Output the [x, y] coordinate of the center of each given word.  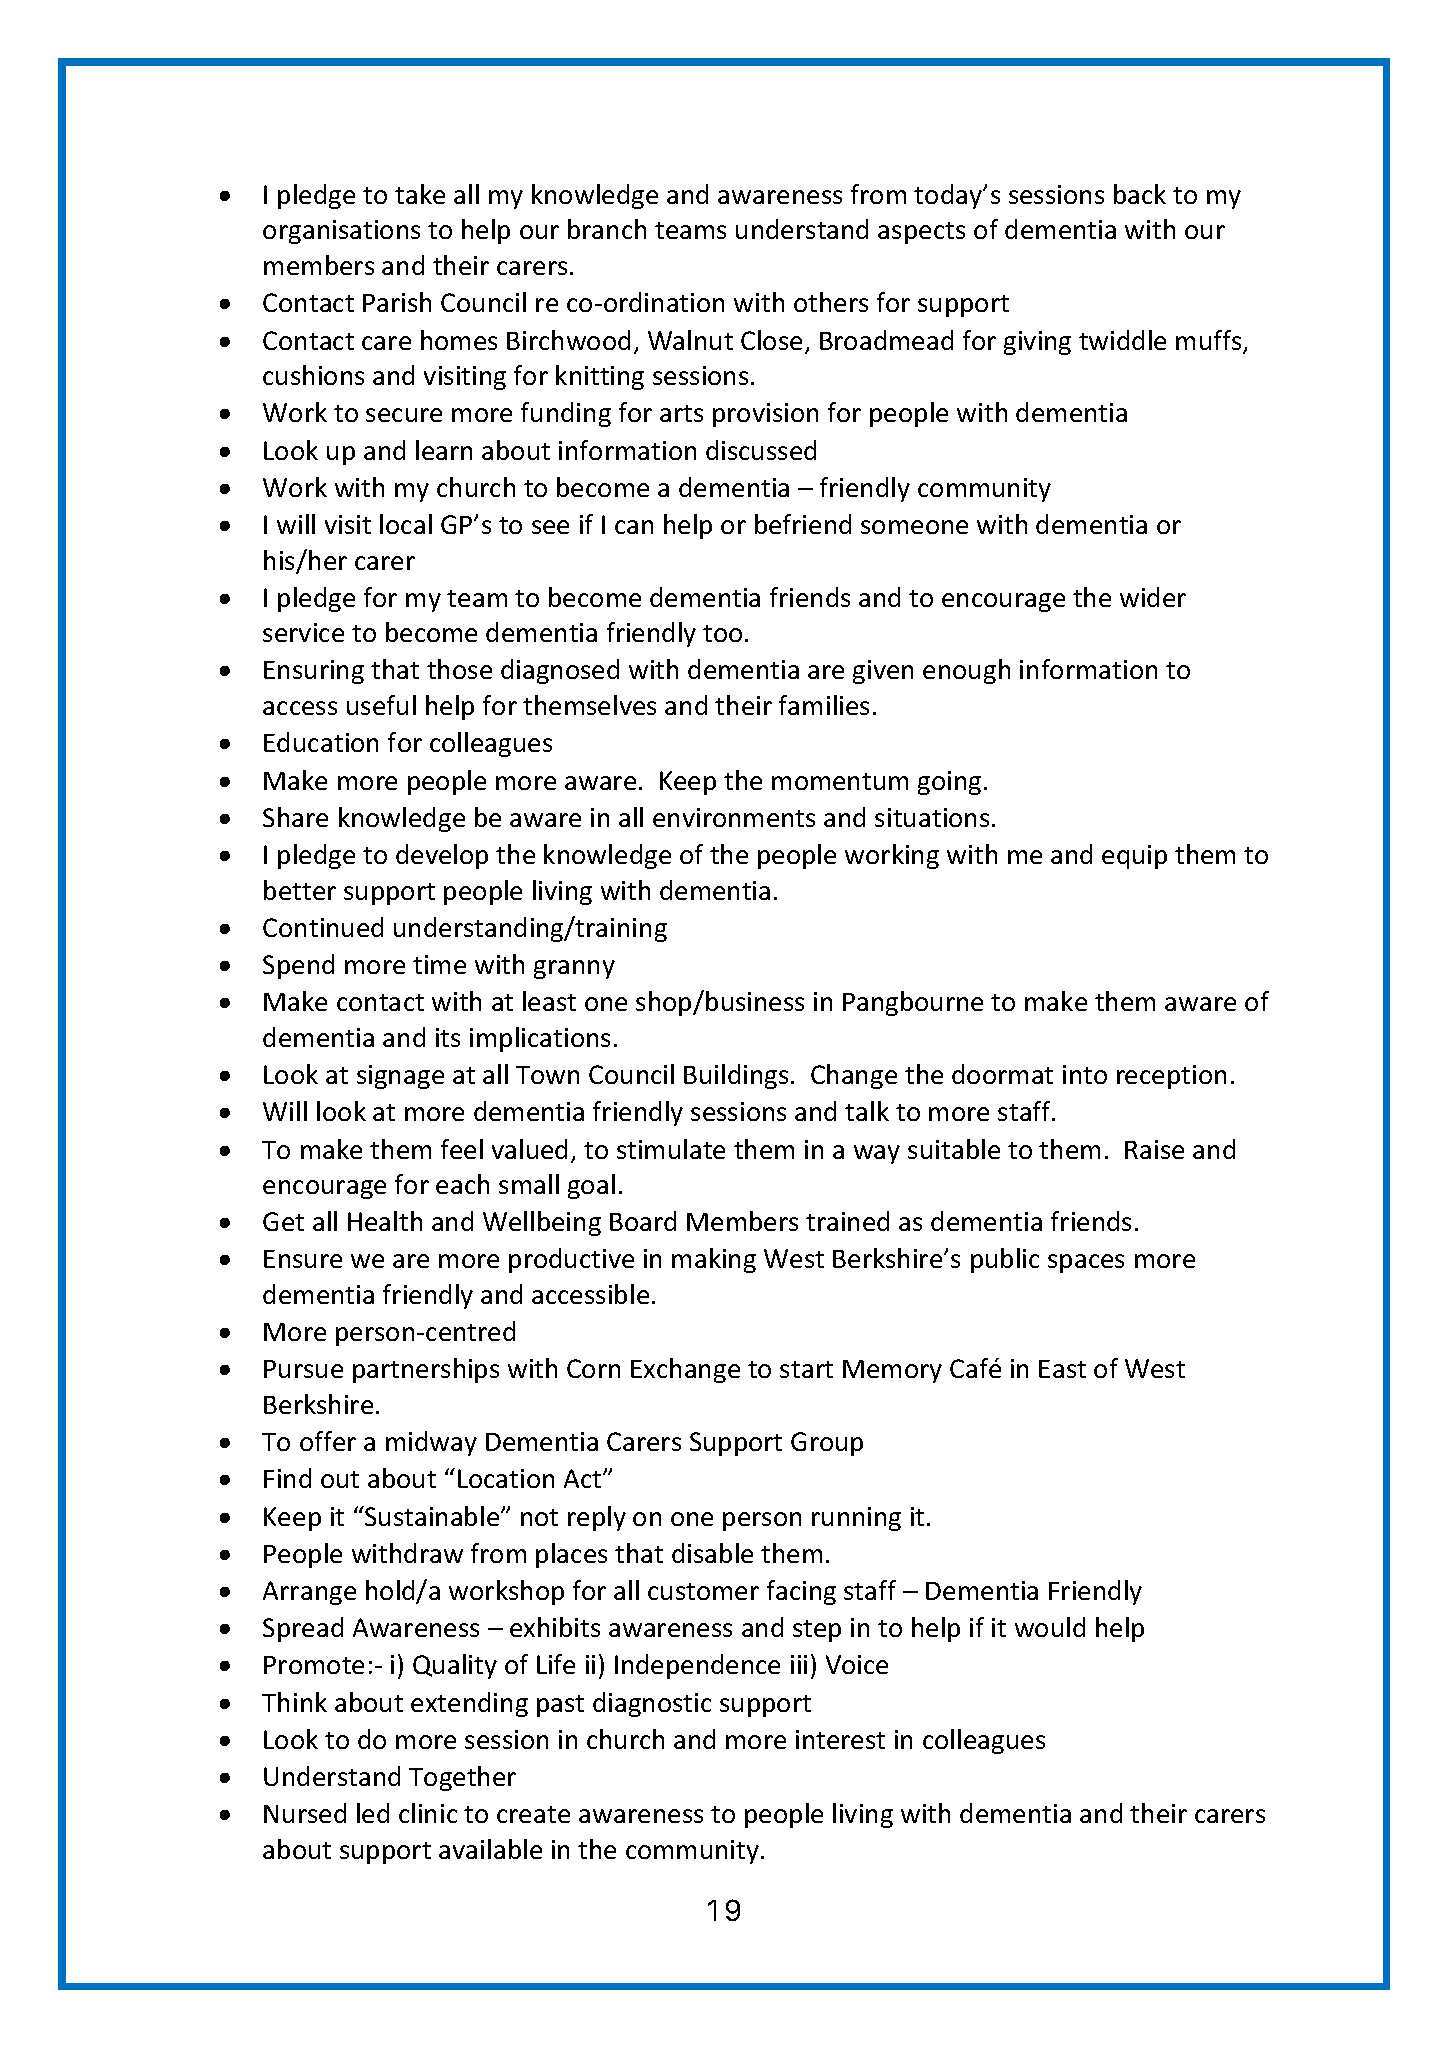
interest [840, 1739]
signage [400, 1077]
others [831, 302]
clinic [428, 1813]
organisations [341, 232]
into [1085, 1074]
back [1140, 194]
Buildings [736, 1076]
